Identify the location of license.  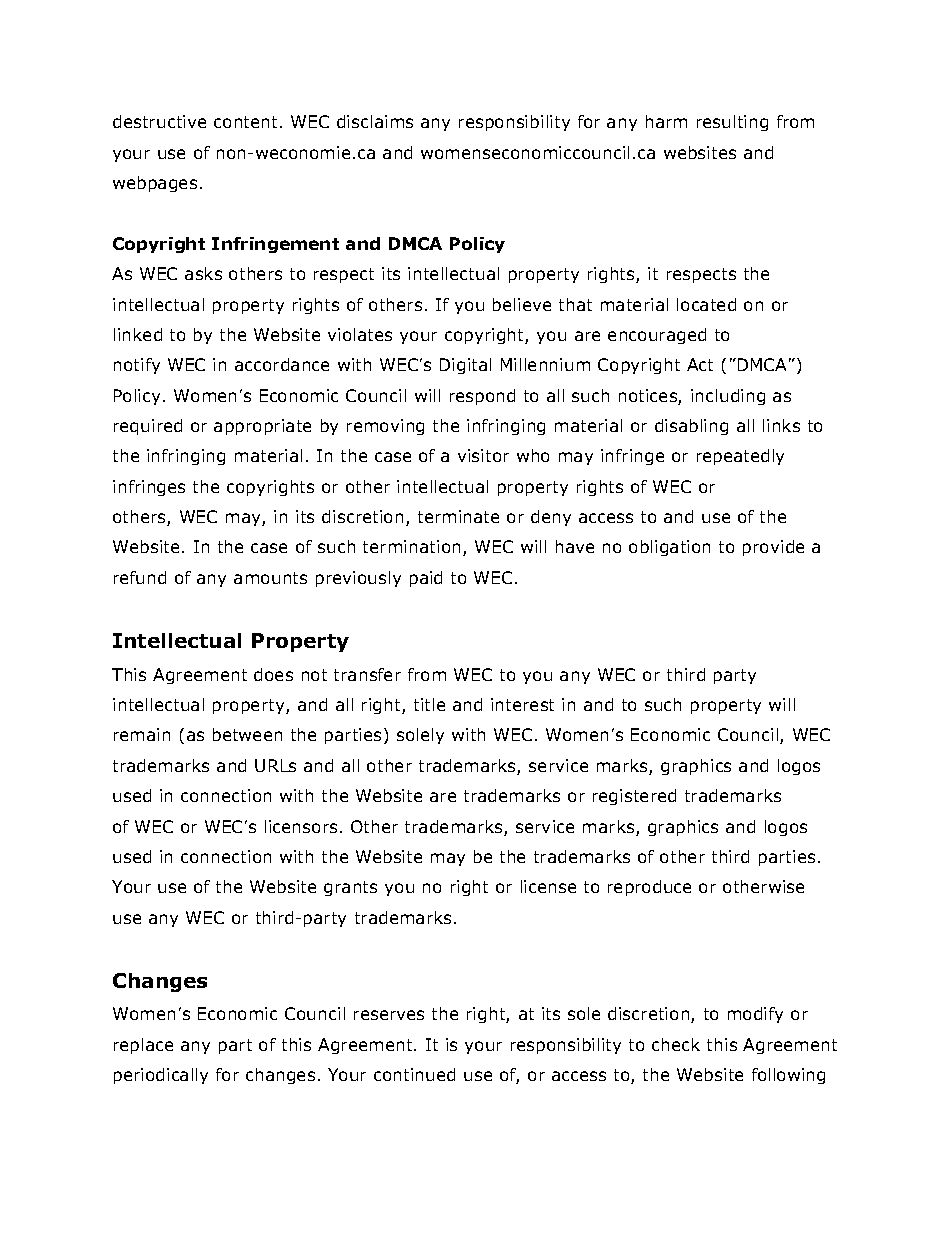
(548, 886).
